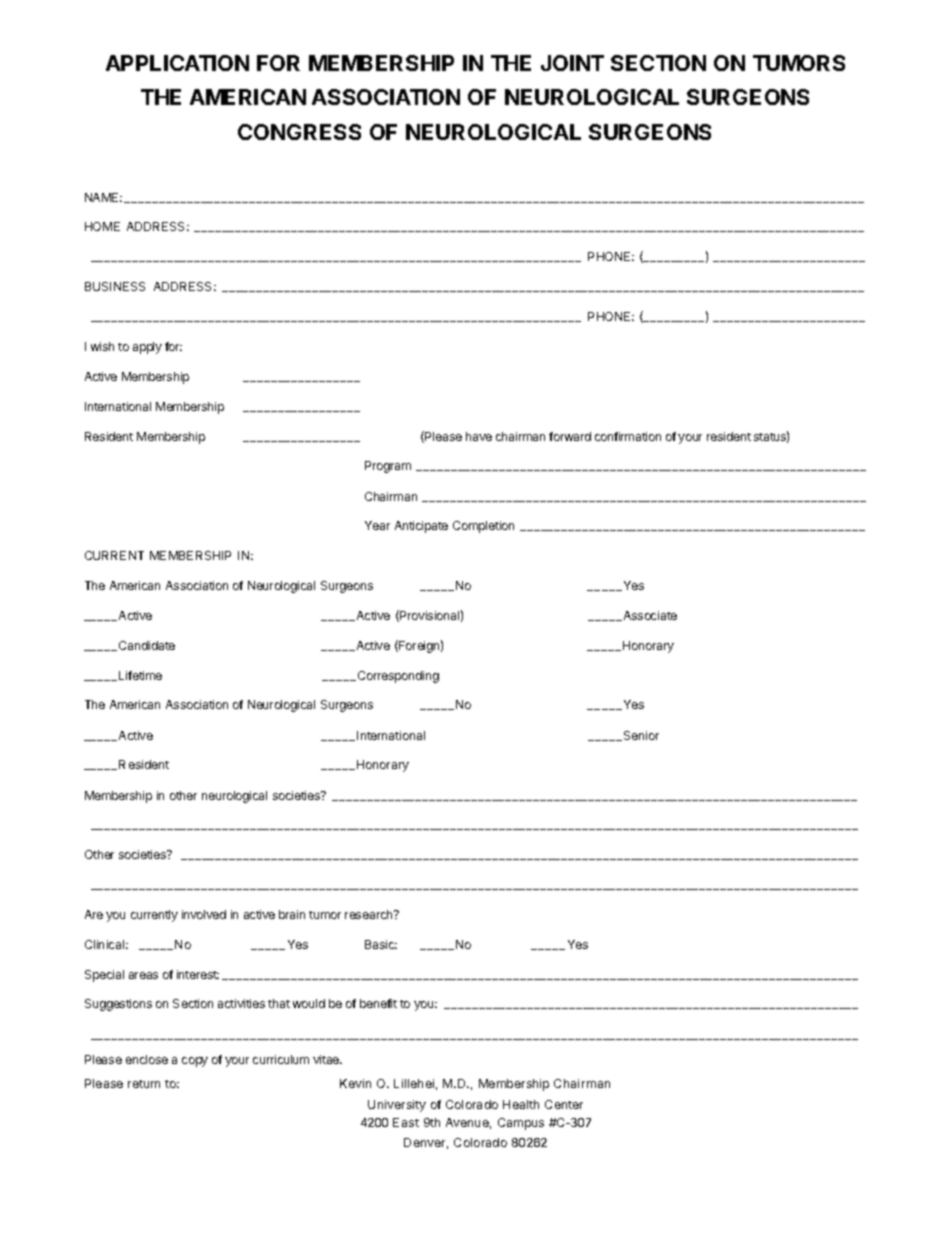  Describe the element at coordinates (388, 467) in the image. I see `Program` at that location.
